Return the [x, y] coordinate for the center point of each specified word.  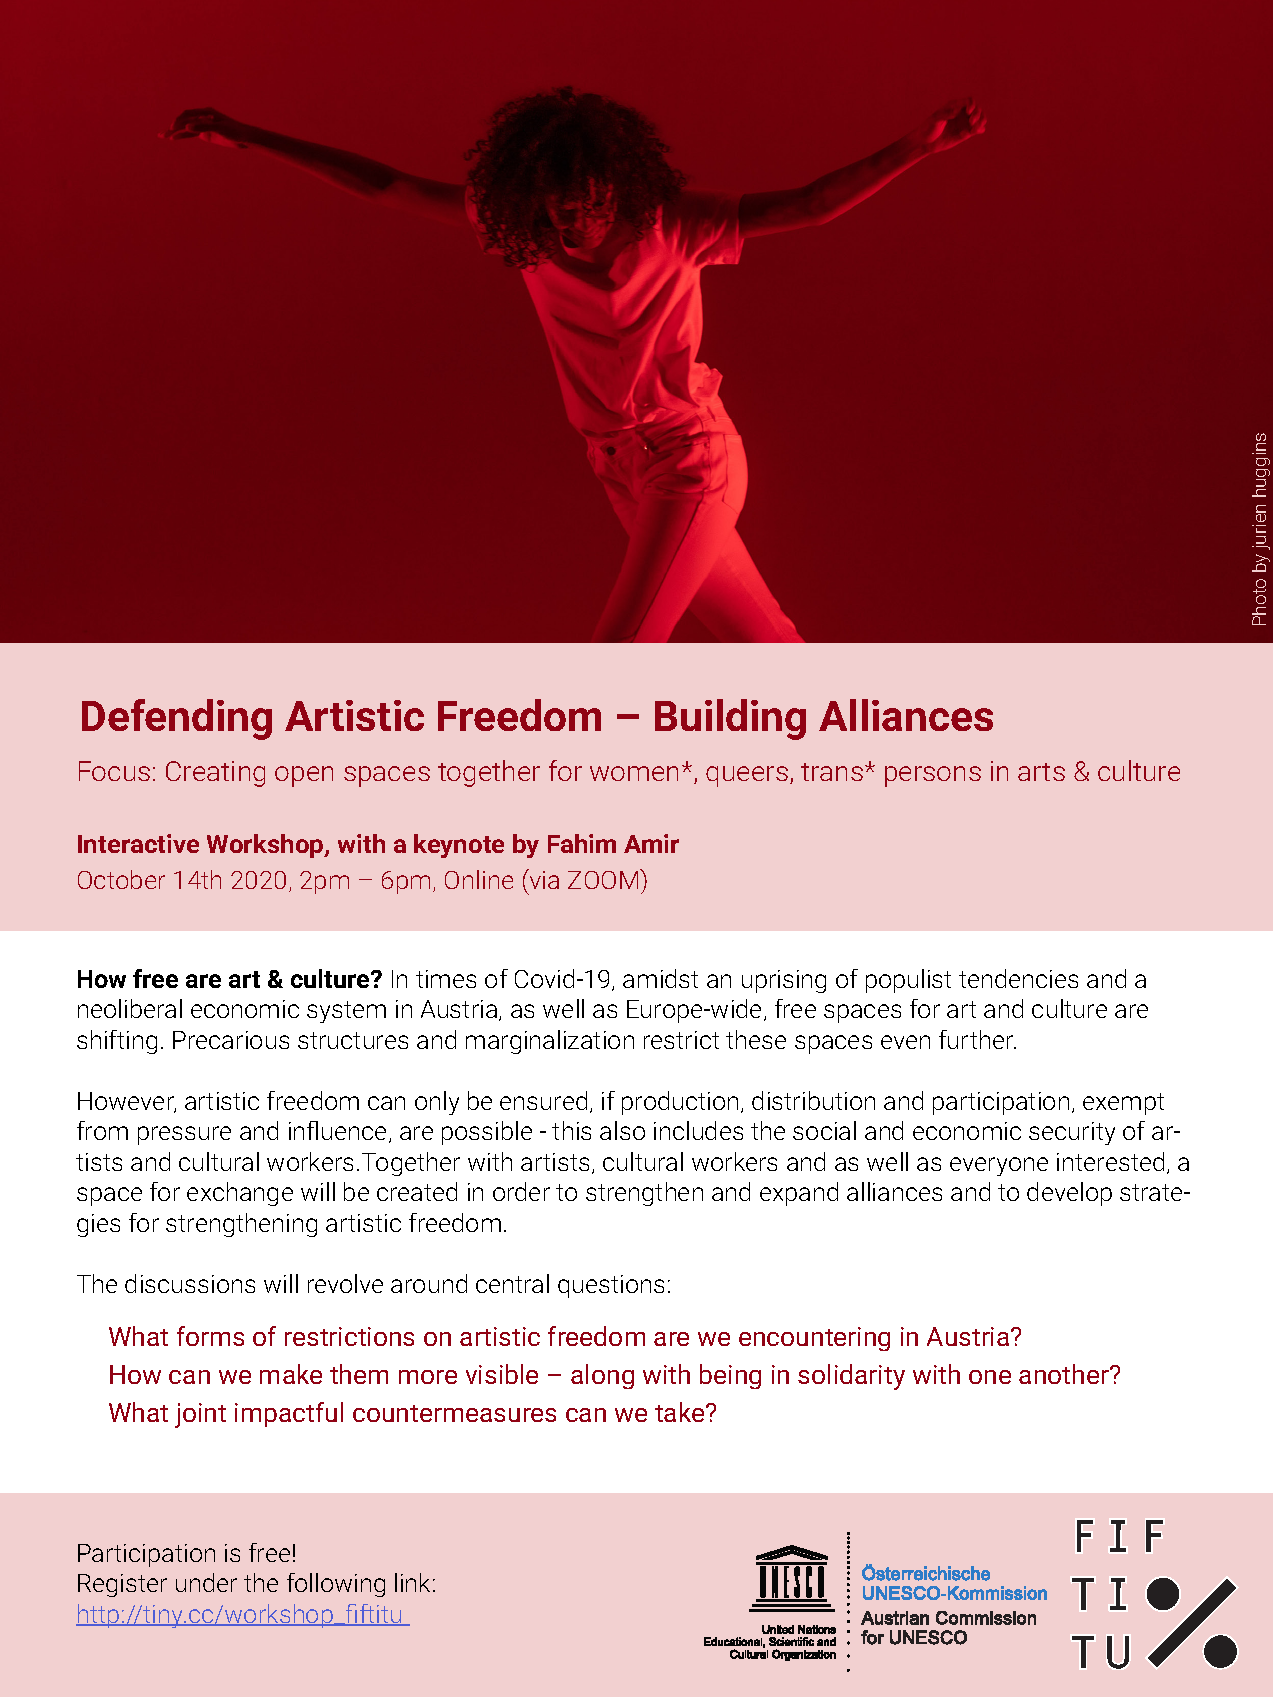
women [634, 773]
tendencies [1018, 978]
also [622, 1130]
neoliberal [130, 1008]
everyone [999, 1166]
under [206, 1582]
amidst [660, 978]
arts [1041, 772]
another [1065, 1374]
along [602, 1376]
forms [210, 1336]
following [336, 1585]
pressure [184, 1135]
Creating [215, 774]
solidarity [851, 1377]
